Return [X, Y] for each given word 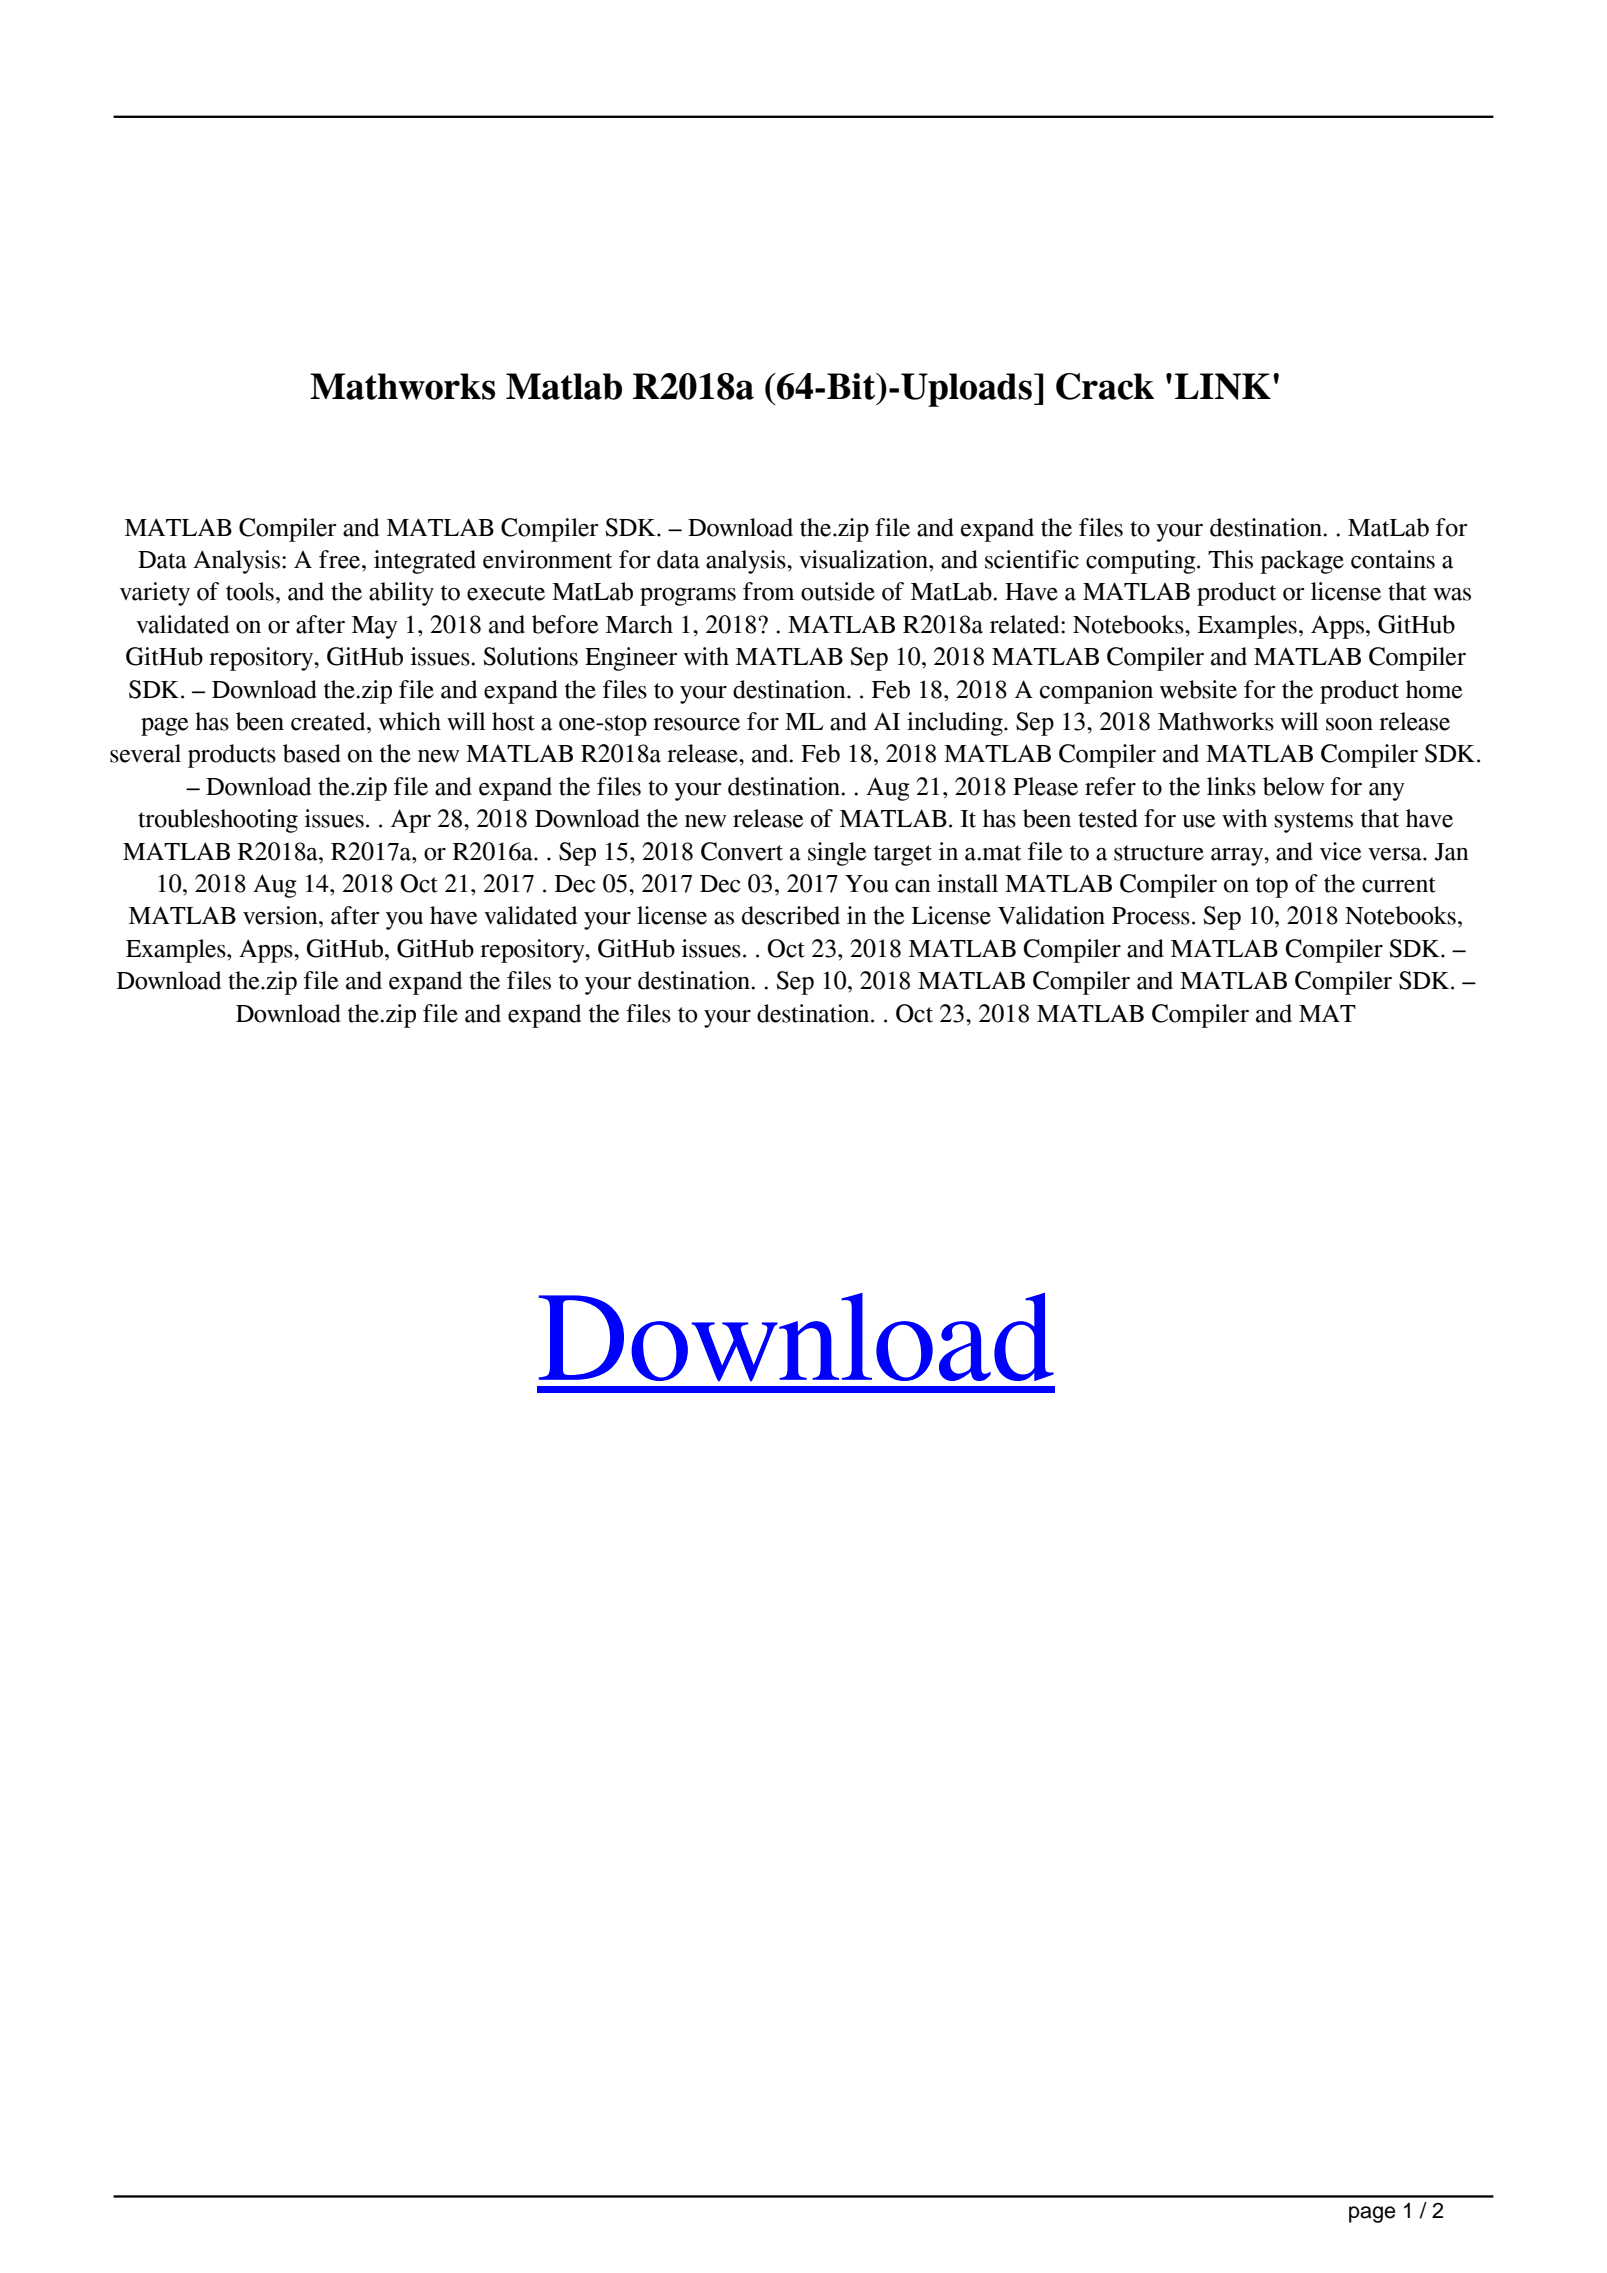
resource [696, 724]
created [329, 721]
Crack [1105, 386]
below [1293, 786]
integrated [425, 562]
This [1230, 559]
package [1302, 562]
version [281, 915]
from [768, 591]
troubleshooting [218, 821]
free [341, 559]
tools [250, 591]
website [1198, 689]
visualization [864, 559]
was [1452, 594]
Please [1045, 786]
